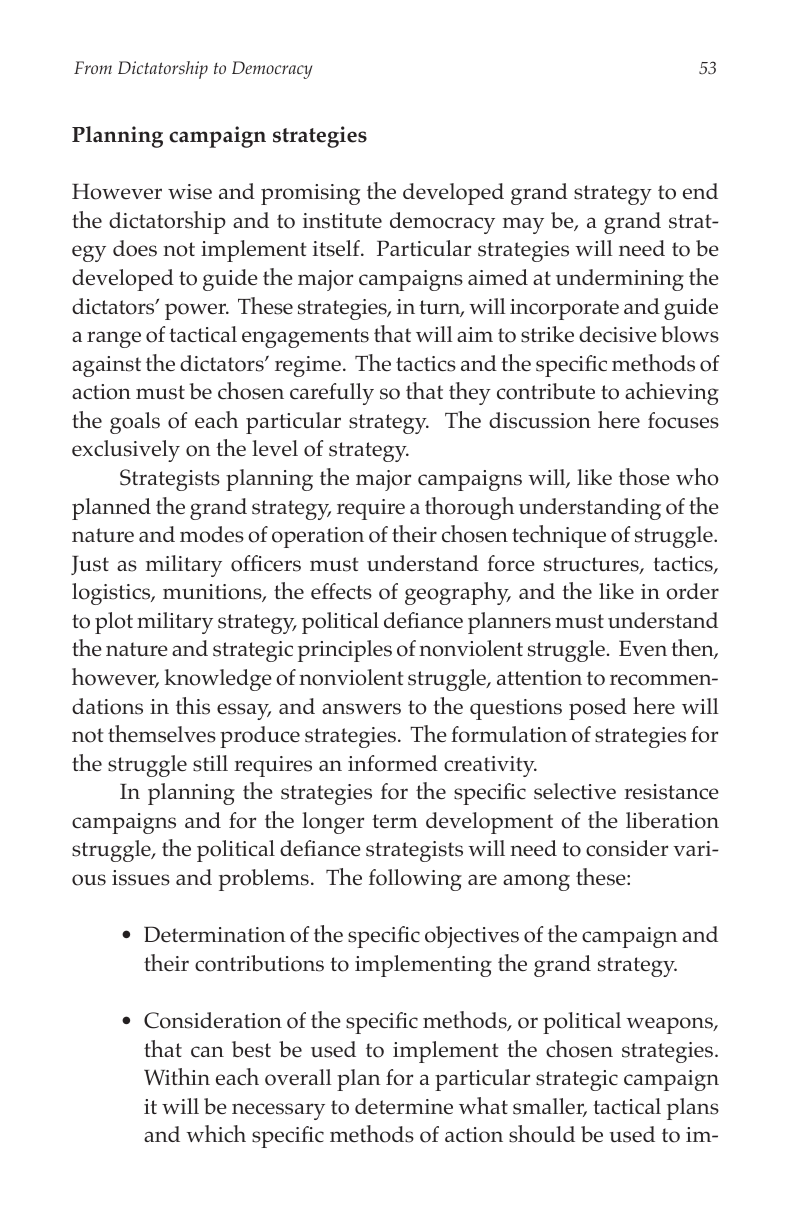  Describe the element at coordinates (700, 191) in the document. I see `end` at that location.
